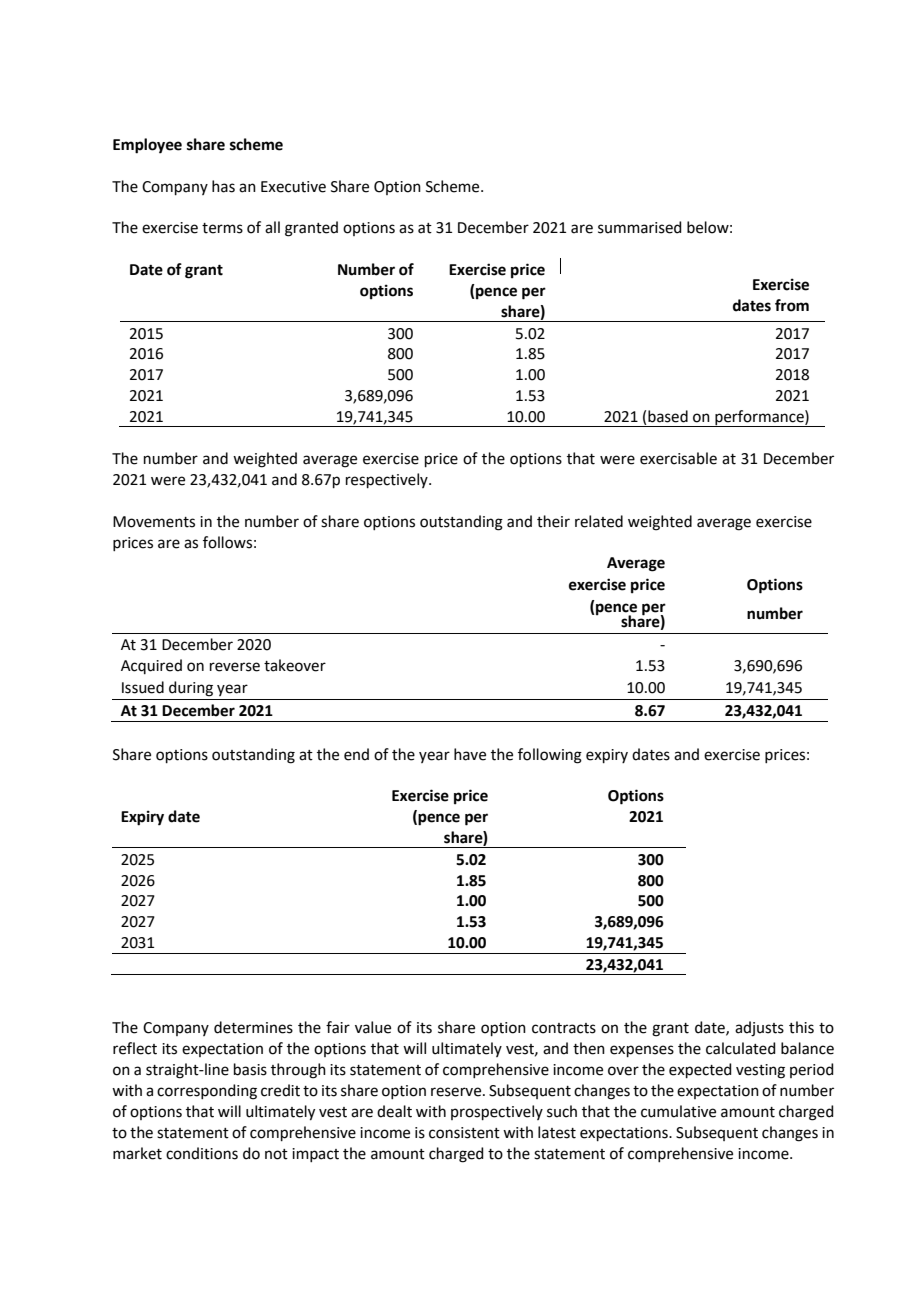 The width and height of the screenshot is (924, 1308). What do you see at coordinates (223, 186) in the screenshot?
I see `has` at bounding box center [223, 186].
